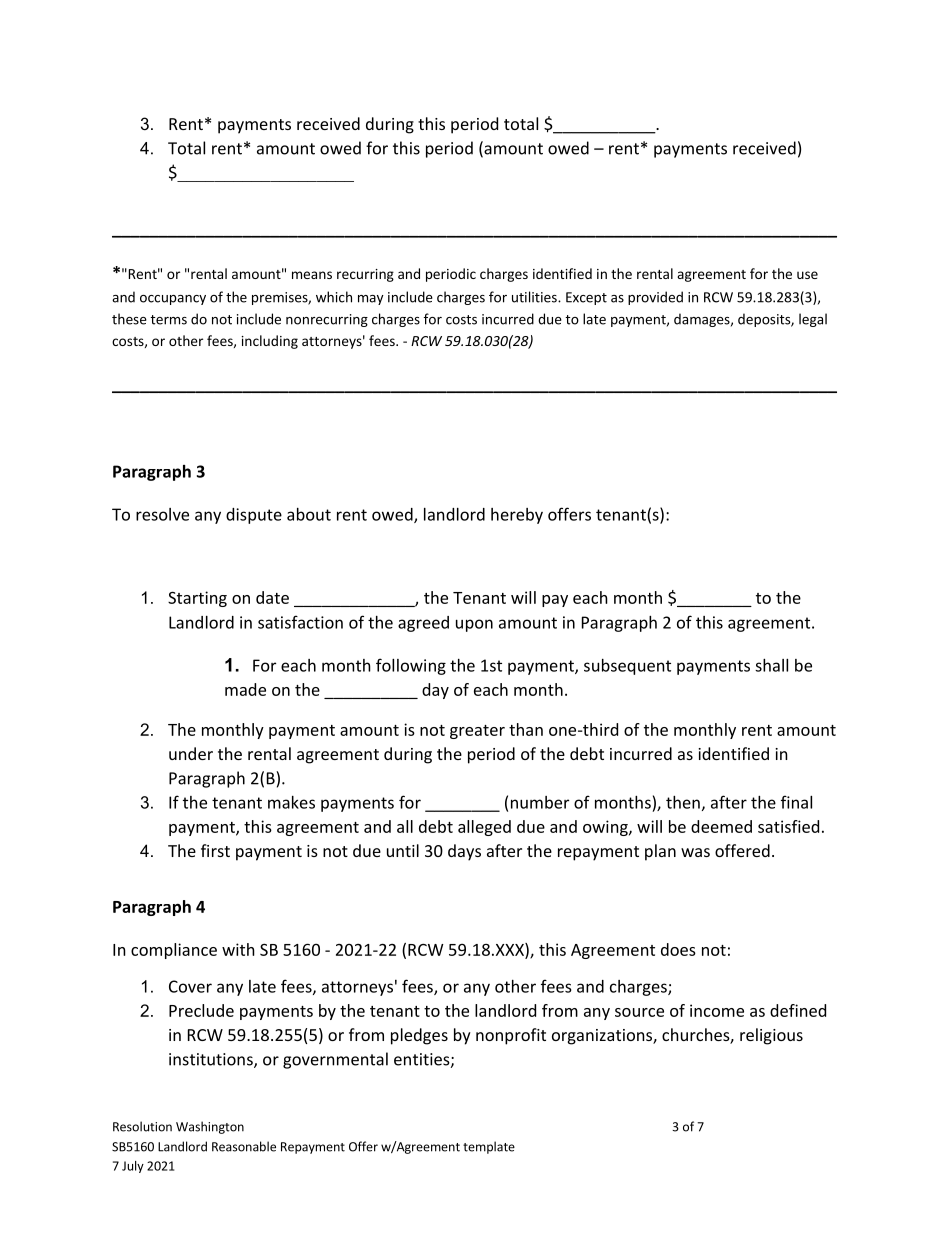  I want to click on deemed, so click(721, 826).
